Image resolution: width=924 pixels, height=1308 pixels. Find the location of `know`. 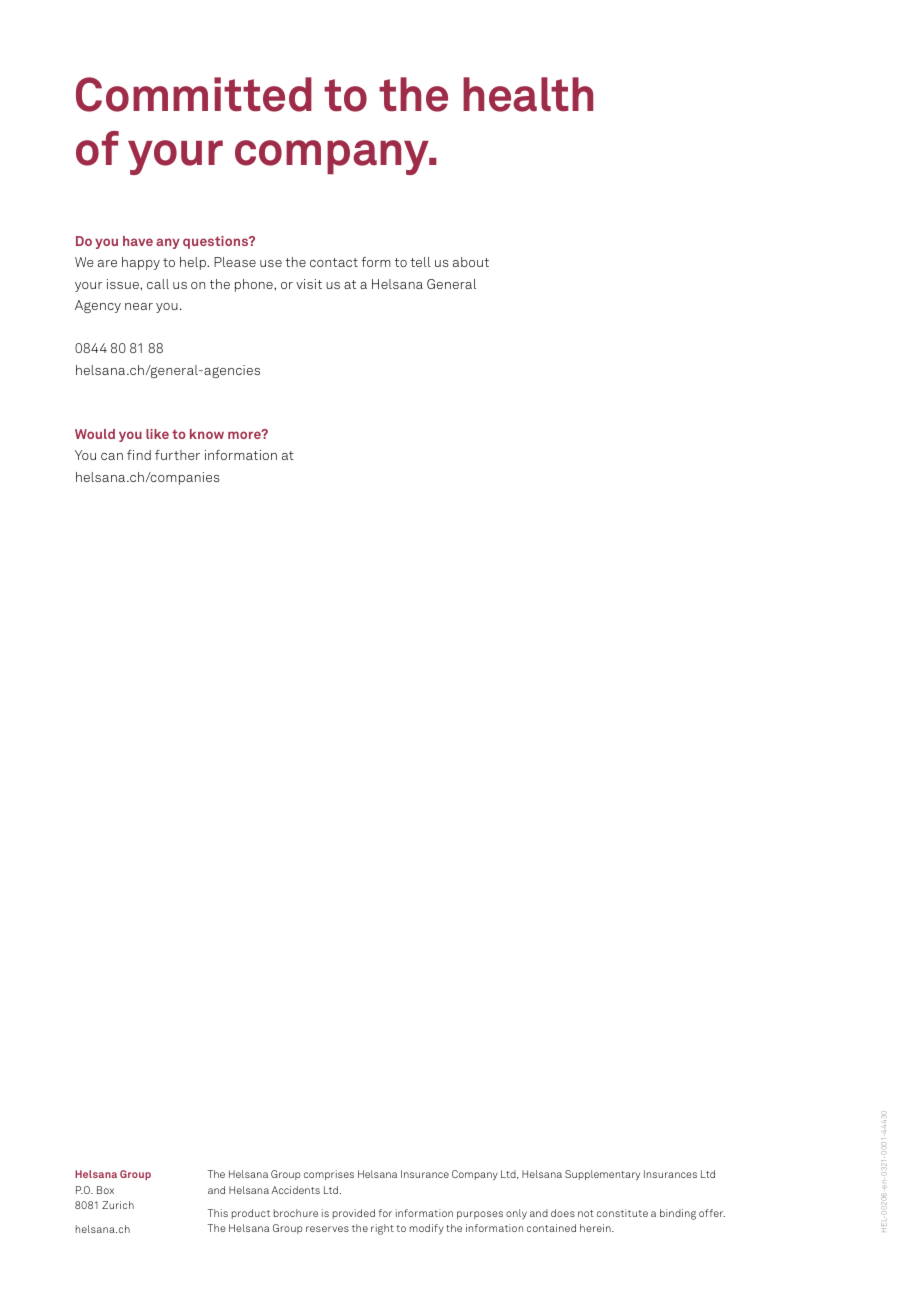

know is located at coordinates (207, 434).
